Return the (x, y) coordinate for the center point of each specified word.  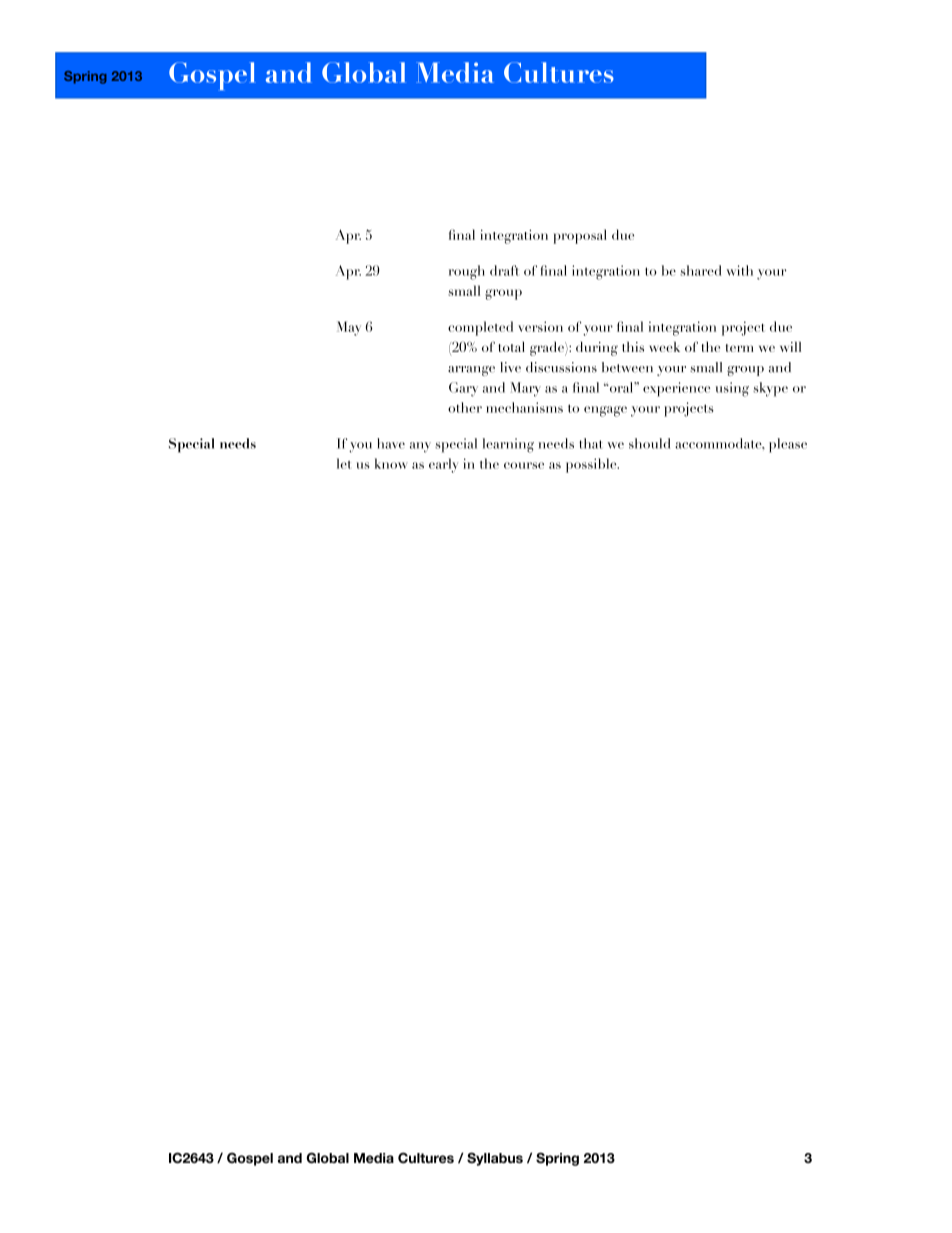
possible (592, 465)
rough (467, 272)
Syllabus (495, 1159)
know (391, 463)
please (788, 445)
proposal (580, 236)
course (524, 465)
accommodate (719, 443)
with (740, 270)
